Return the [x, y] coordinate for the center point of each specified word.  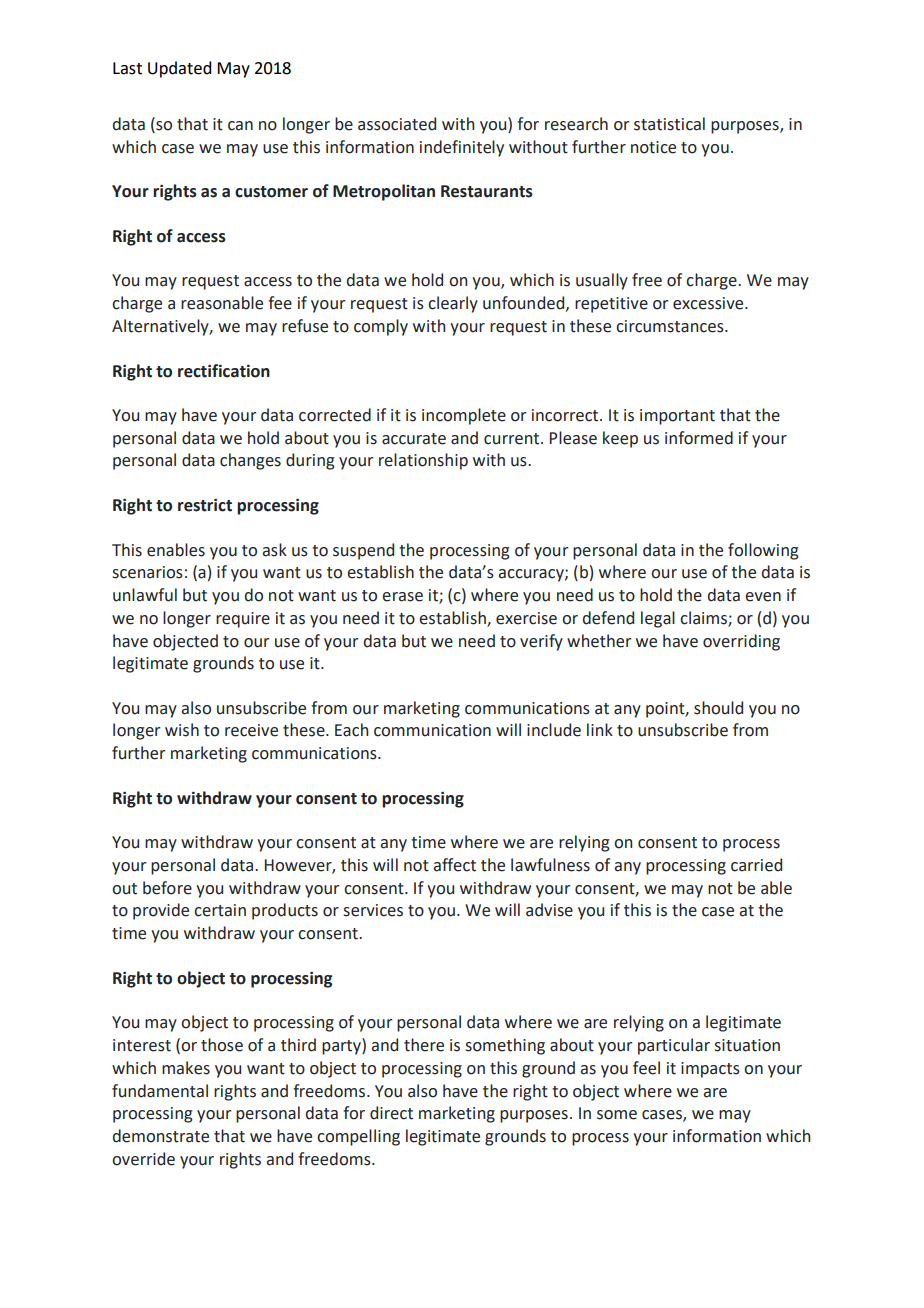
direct [391, 1113]
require [243, 620]
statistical [669, 124]
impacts [710, 1070]
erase [402, 597]
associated [397, 124]
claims [704, 618]
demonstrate [161, 1136]
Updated [179, 69]
